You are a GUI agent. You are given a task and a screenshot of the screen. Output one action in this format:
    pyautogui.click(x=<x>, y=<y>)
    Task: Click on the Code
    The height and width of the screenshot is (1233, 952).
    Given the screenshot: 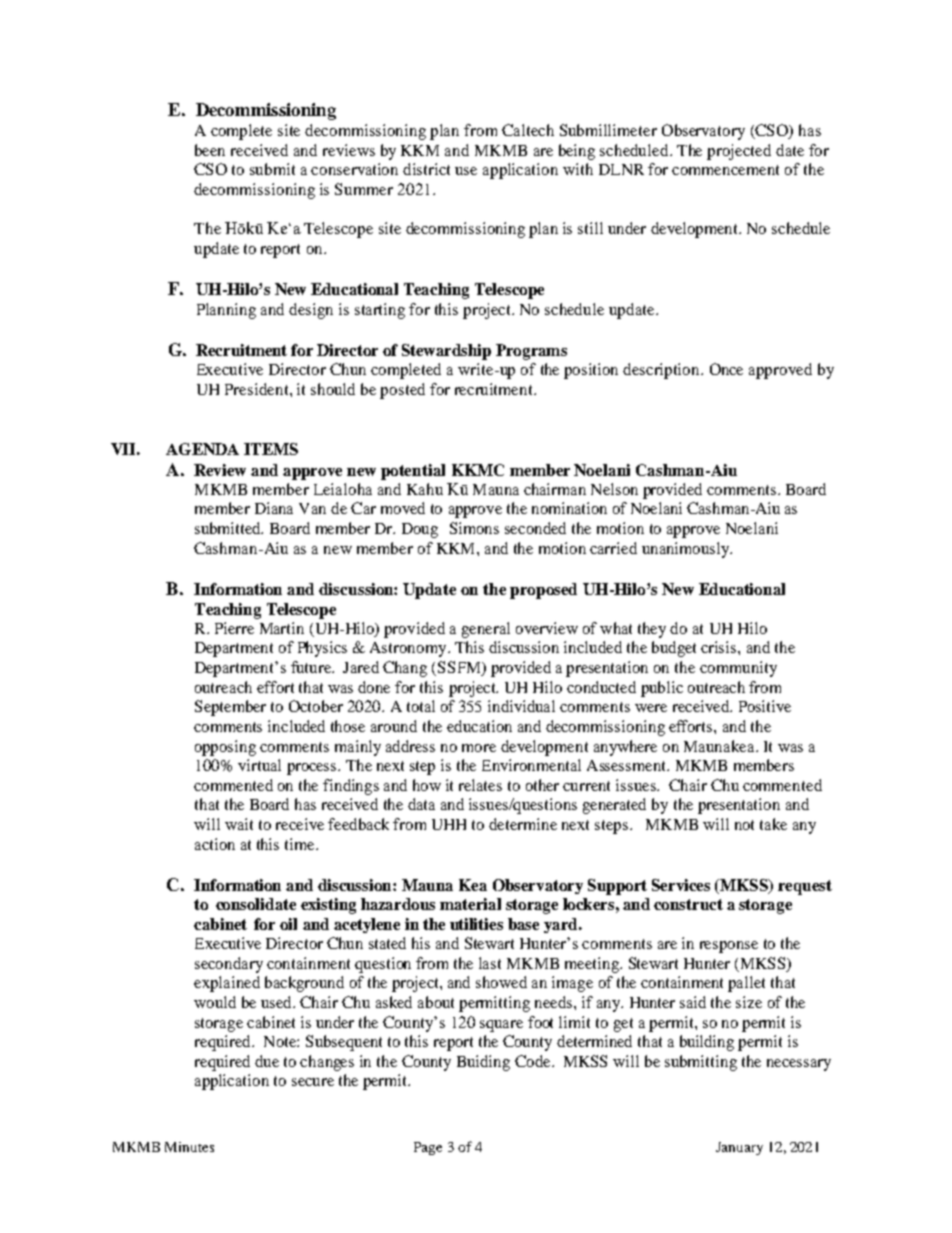 What is the action you would take?
    pyautogui.click(x=534, y=1061)
